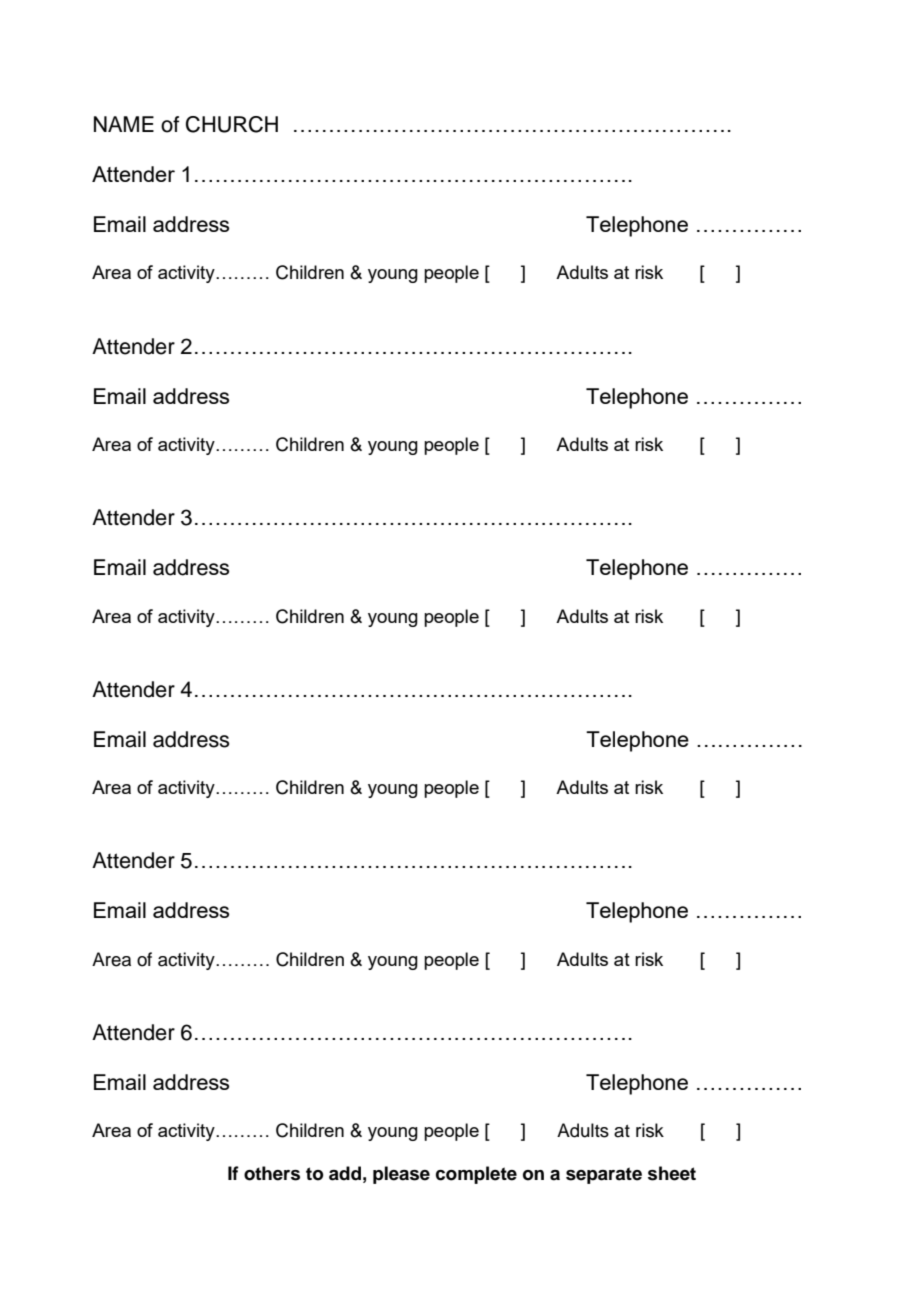 This screenshot has height=1308, width=924. Describe the element at coordinates (272, 1173) in the screenshot. I see `others` at that location.
